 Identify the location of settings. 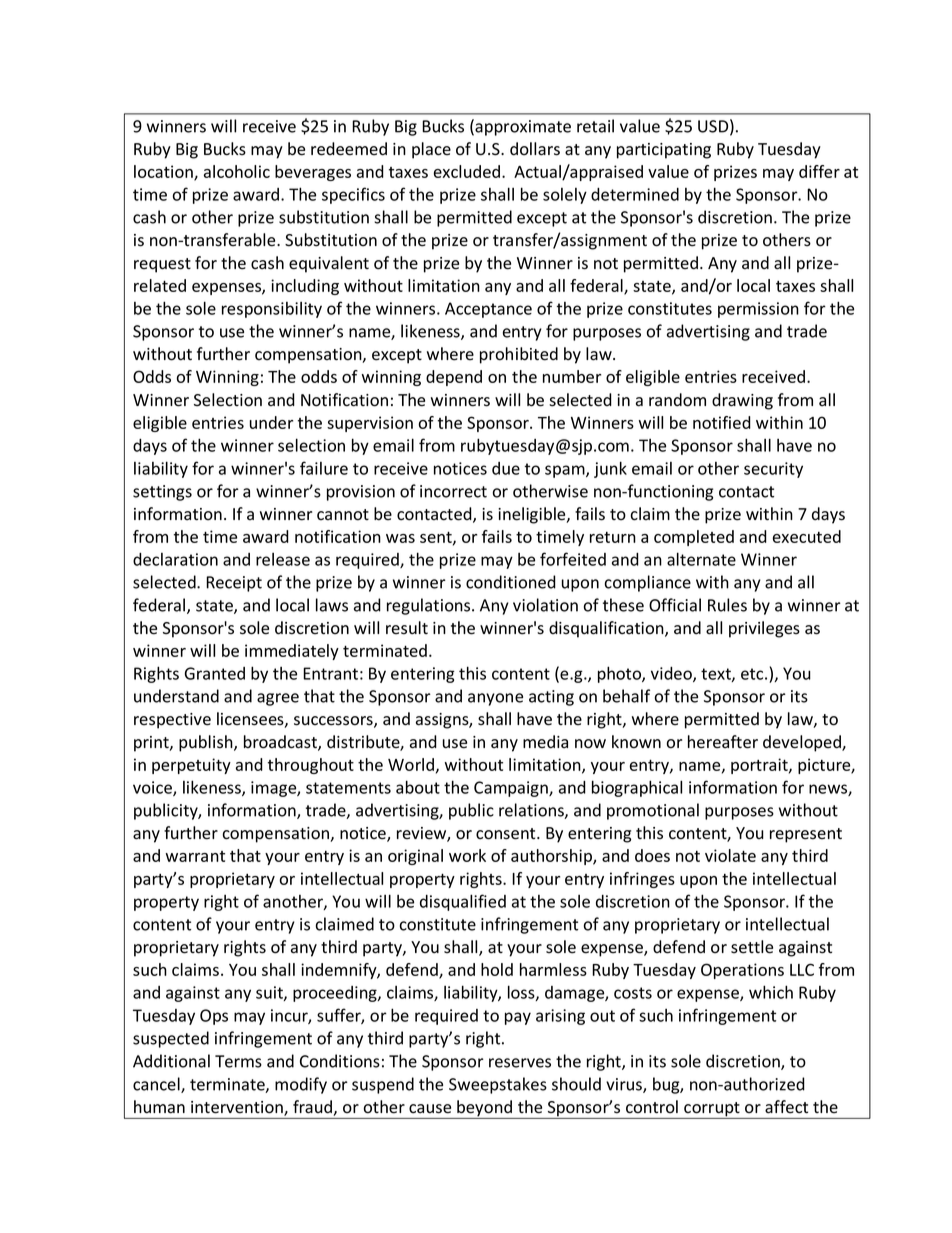
(162, 493).
